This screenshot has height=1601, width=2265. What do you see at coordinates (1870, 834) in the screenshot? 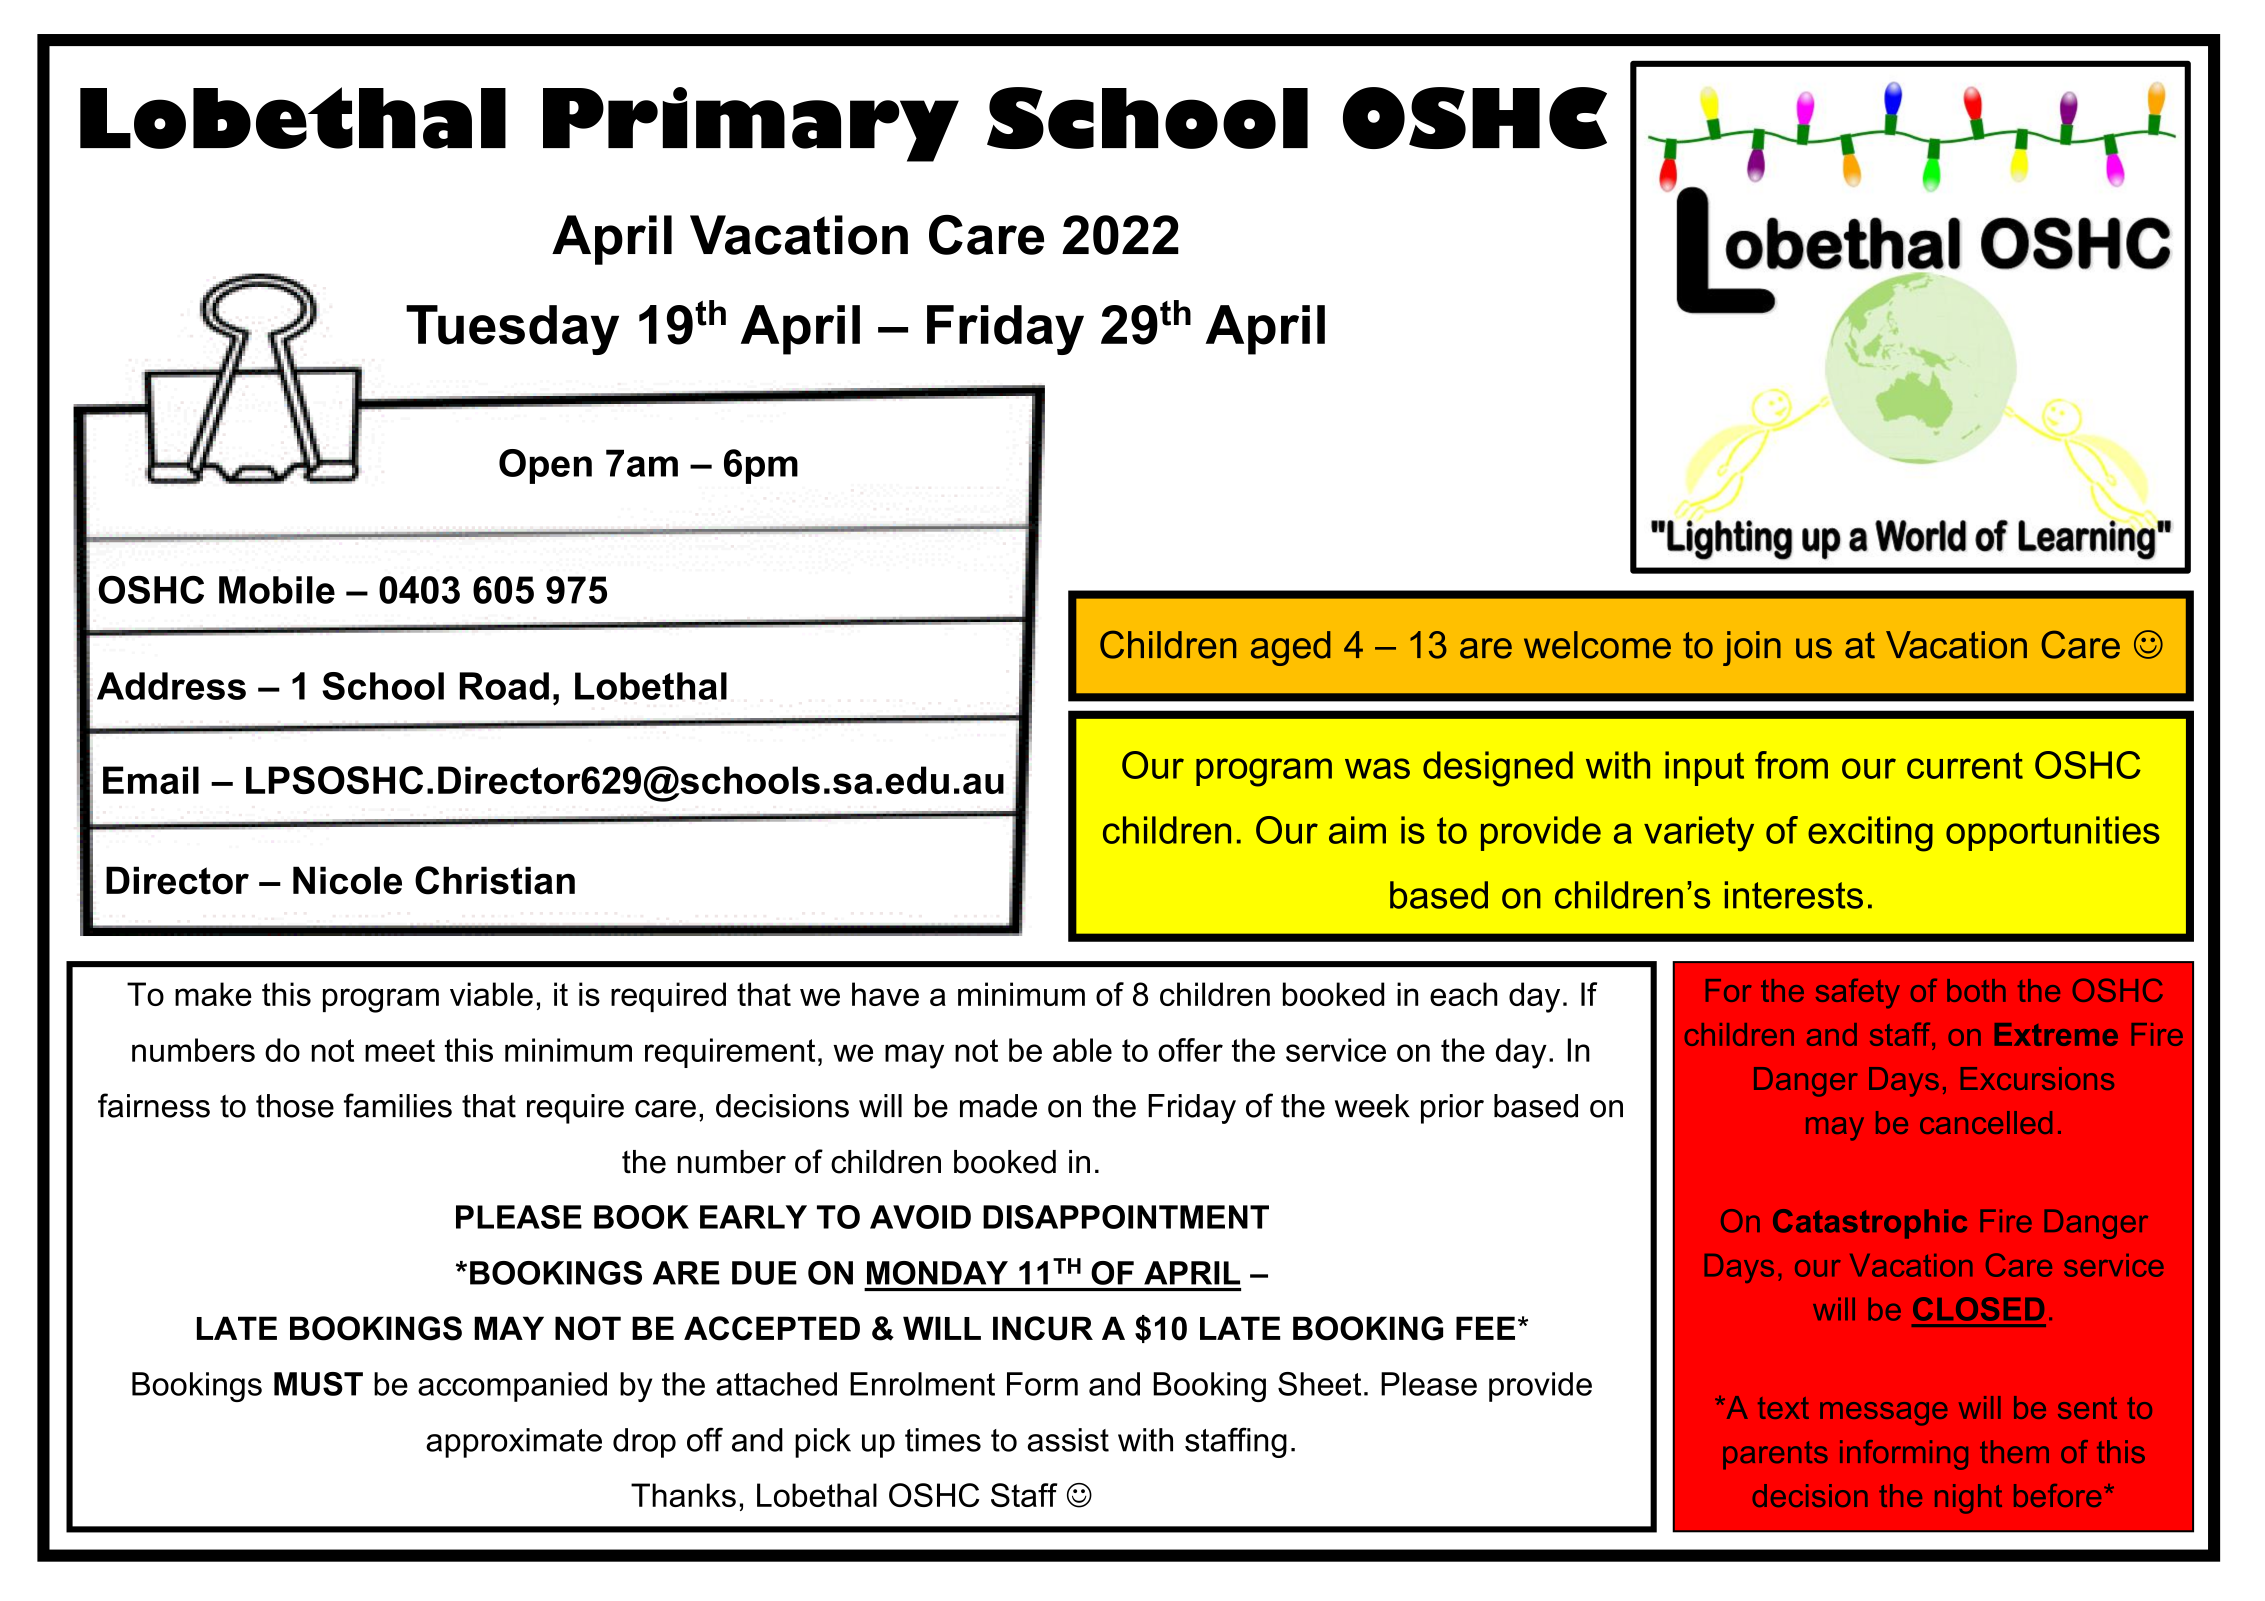
I see `exciting` at bounding box center [1870, 834].
